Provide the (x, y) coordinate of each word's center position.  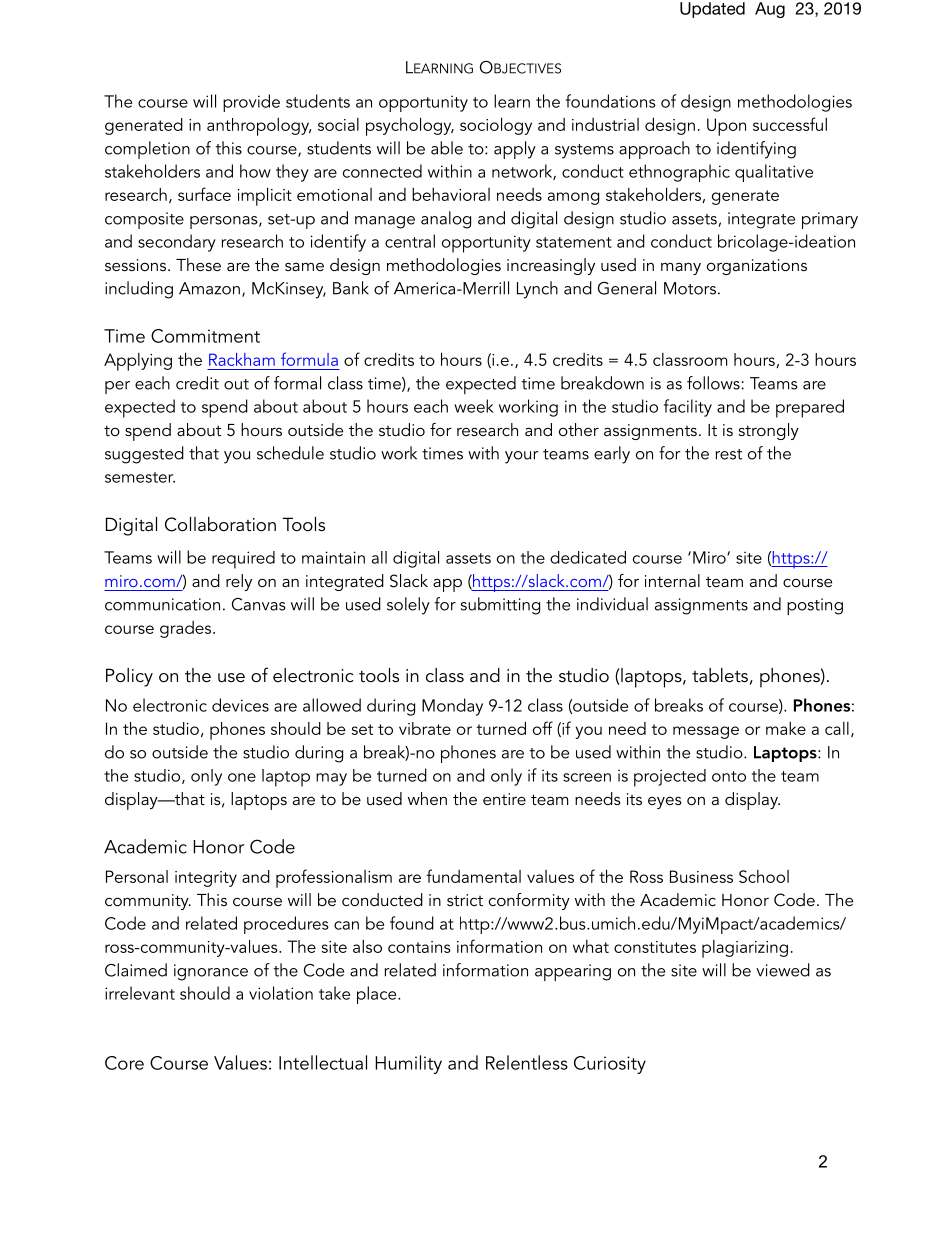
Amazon (209, 288)
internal (672, 580)
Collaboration (220, 524)
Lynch (537, 290)
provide (251, 103)
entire (504, 799)
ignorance (211, 972)
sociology (496, 126)
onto (729, 776)
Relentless (527, 1062)
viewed (783, 970)
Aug (770, 10)
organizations (757, 267)
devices (240, 705)
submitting (500, 606)
